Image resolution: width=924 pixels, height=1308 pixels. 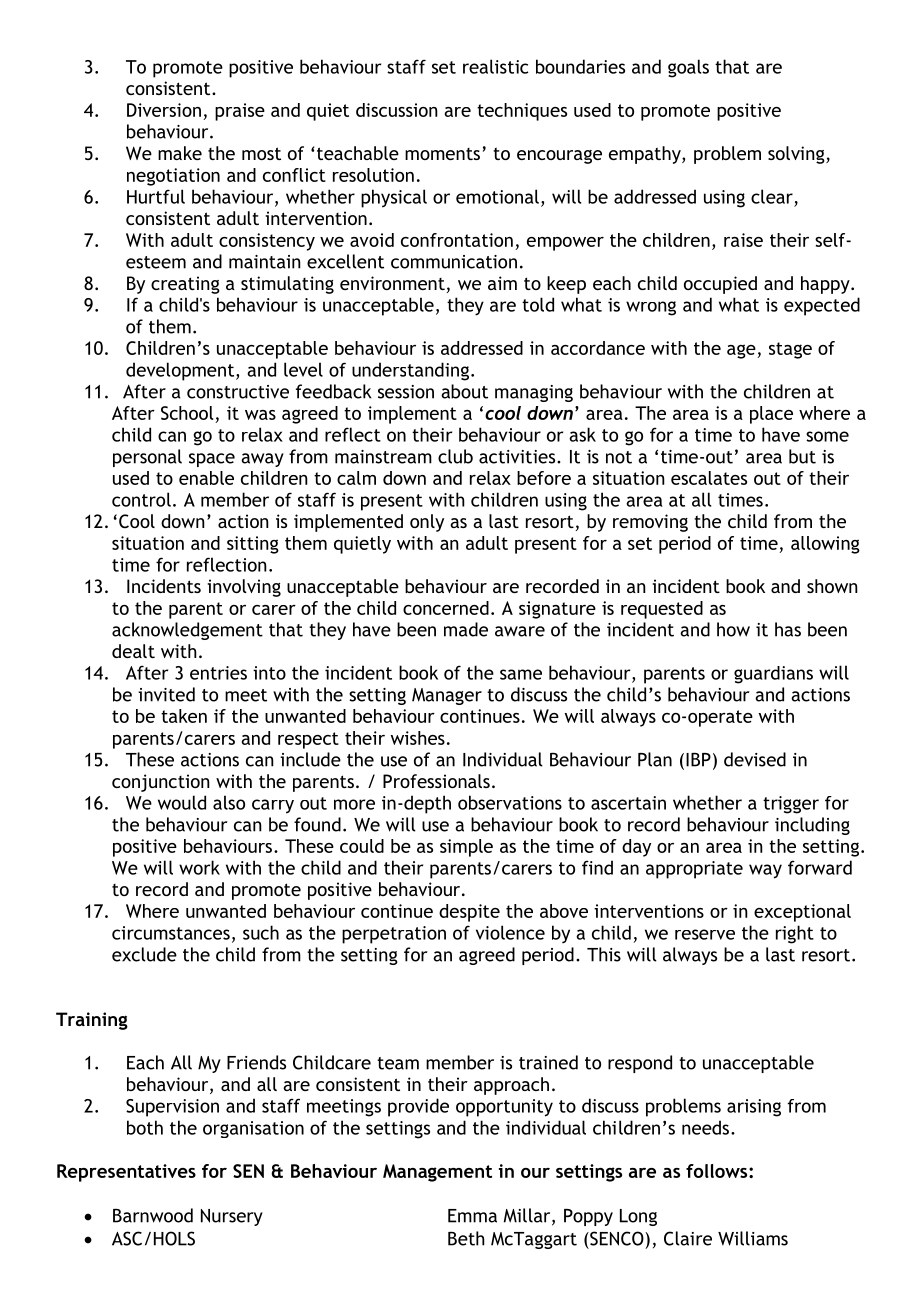 I want to click on escalates, so click(x=709, y=478).
